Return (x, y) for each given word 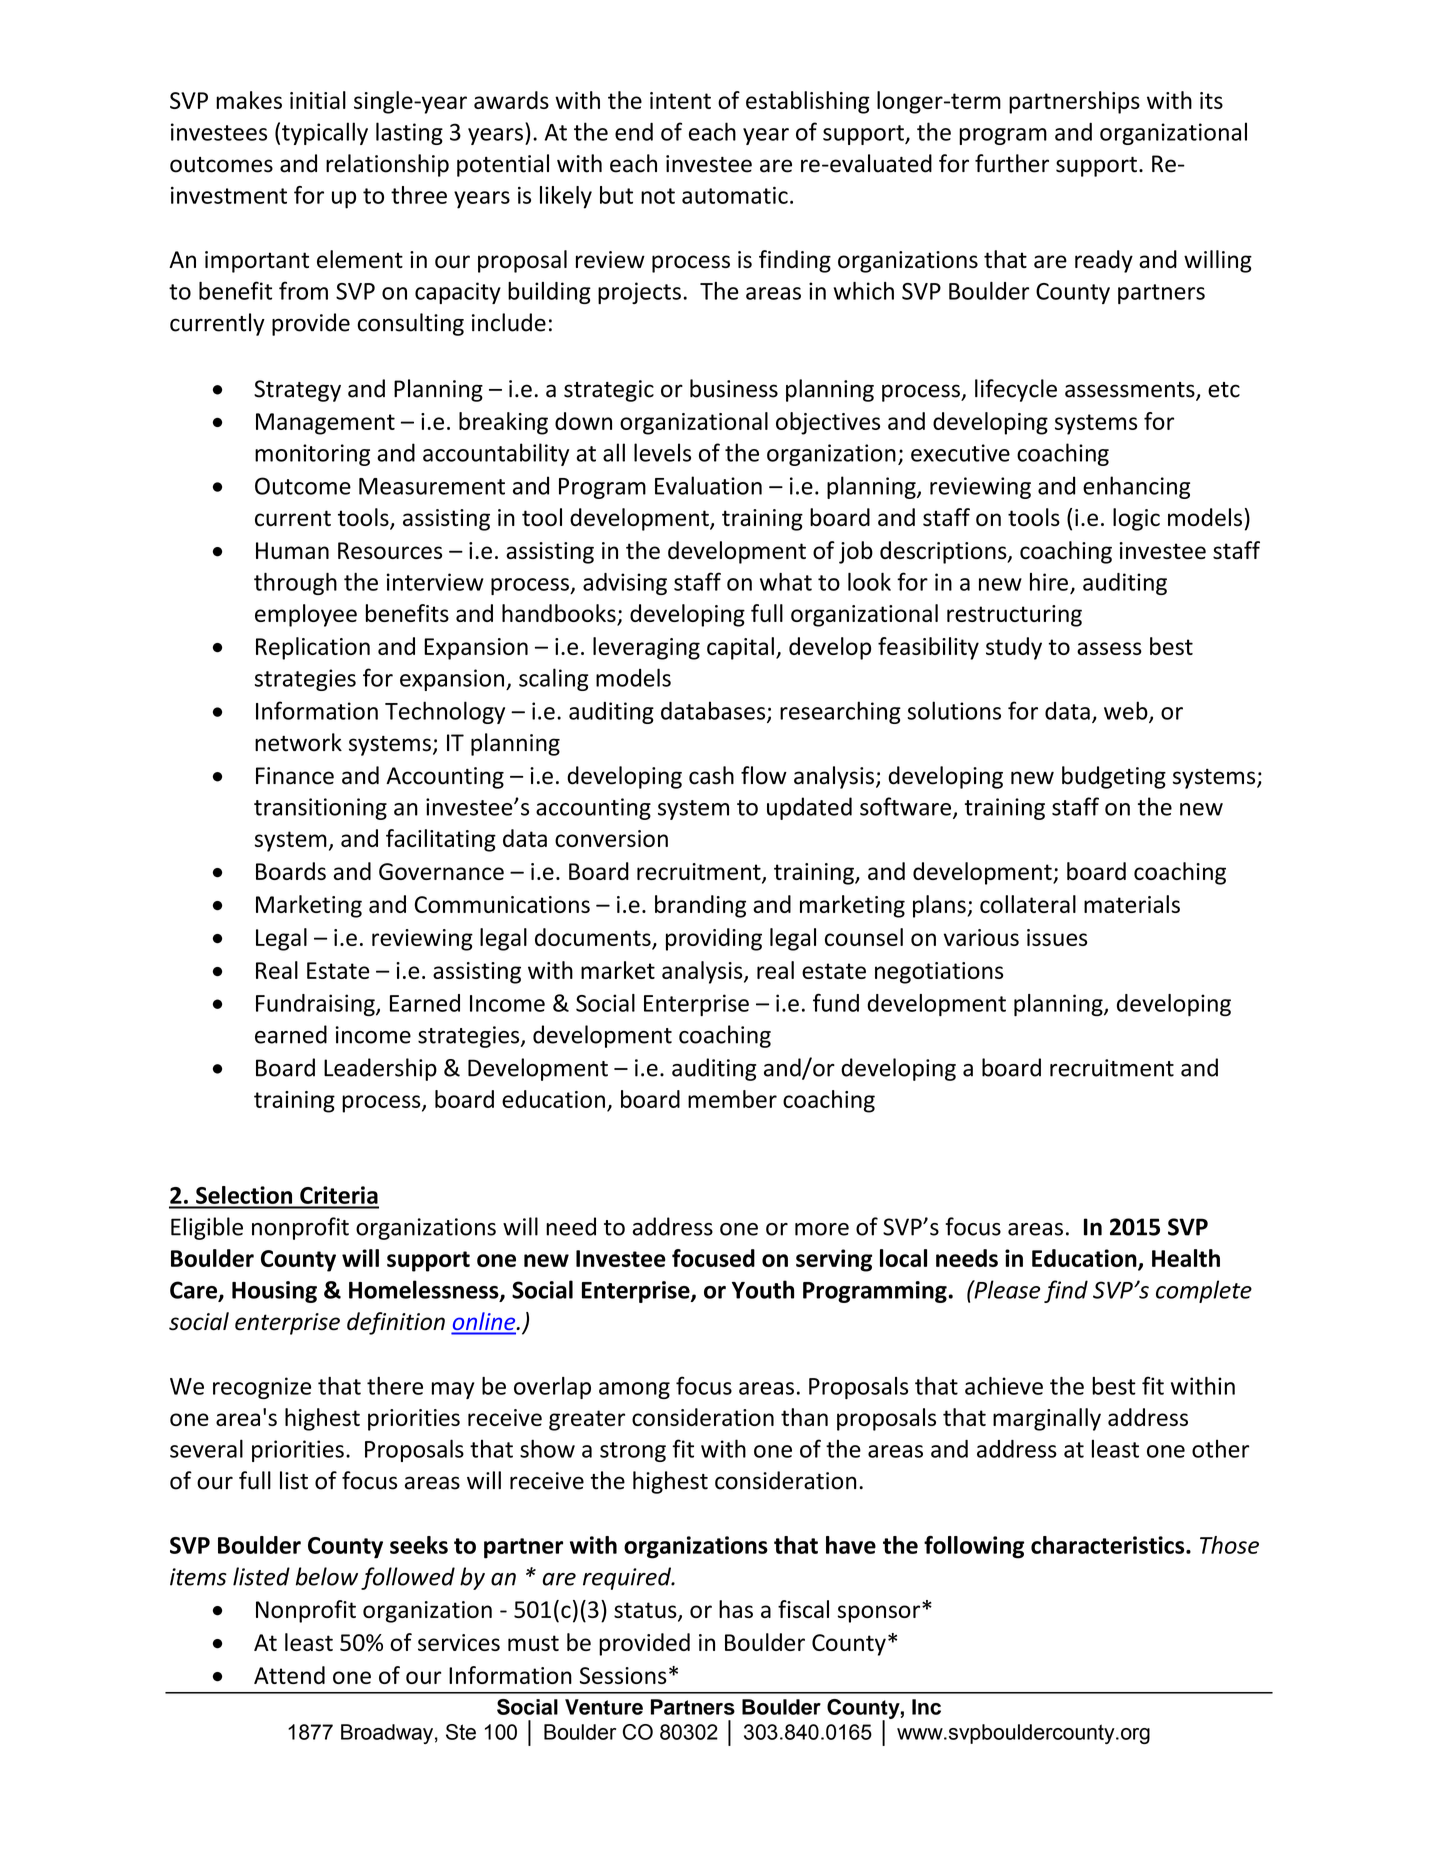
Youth (763, 1289)
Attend (289, 1675)
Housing (274, 1292)
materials (1132, 904)
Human (292, 550)
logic (1136, 519)
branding (700, 906)
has (736, 1609)
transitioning (320, 809)
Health (1186, 1258)
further (1012, 163)
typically (325, 133)
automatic (735, 195)
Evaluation (708, 485)
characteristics (1109, 1545)
